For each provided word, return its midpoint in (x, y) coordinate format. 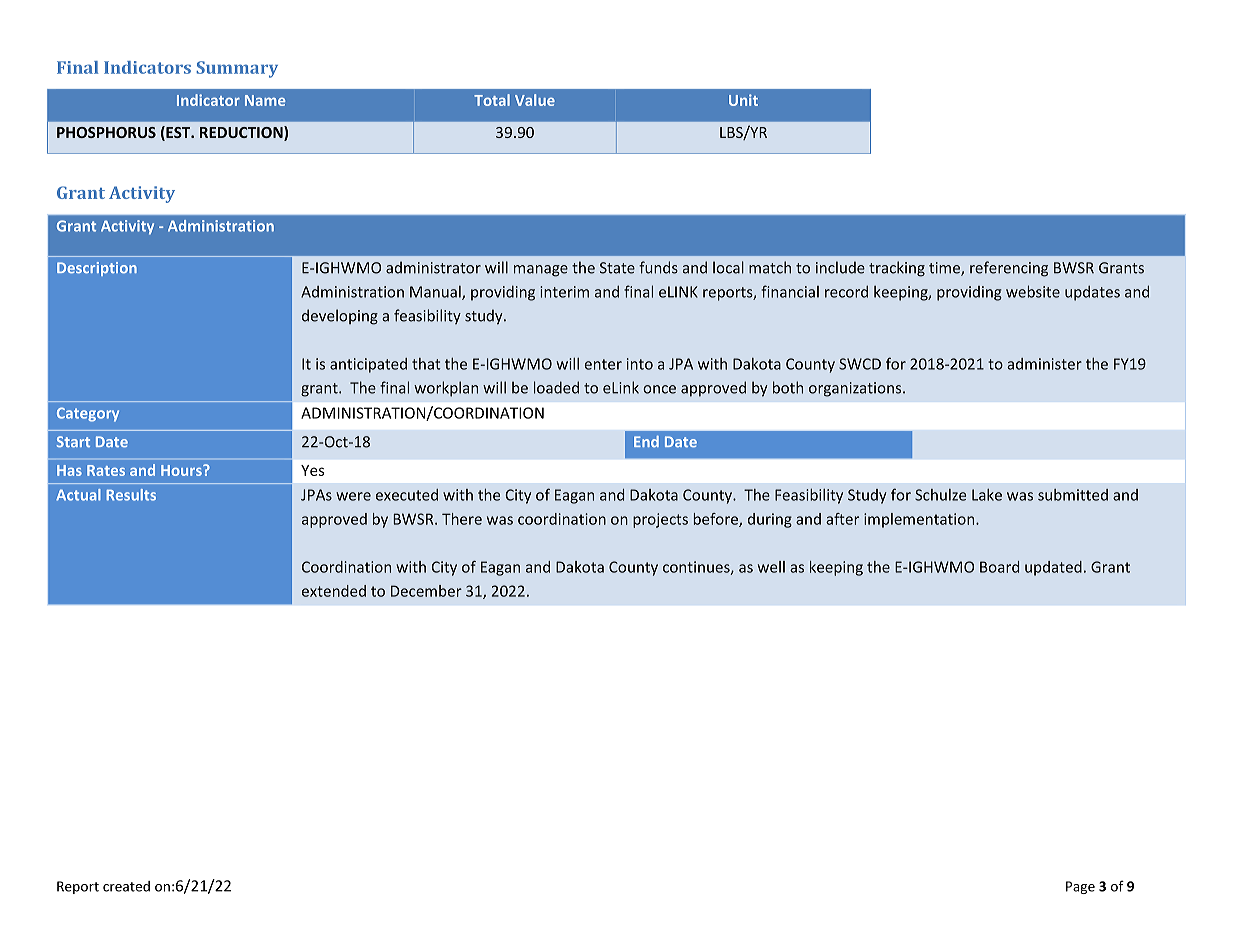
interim (564, 292)
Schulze (940, 495)
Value (535, 100)
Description (97, 269)
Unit (743, 100)
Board (999, 567)
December (426, 591)
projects (660, 520)
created (126, 886)
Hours (182, 470)
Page (1080, 887)
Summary (237, 69)
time (945, 269)
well (771, 567)
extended (334, 591)
